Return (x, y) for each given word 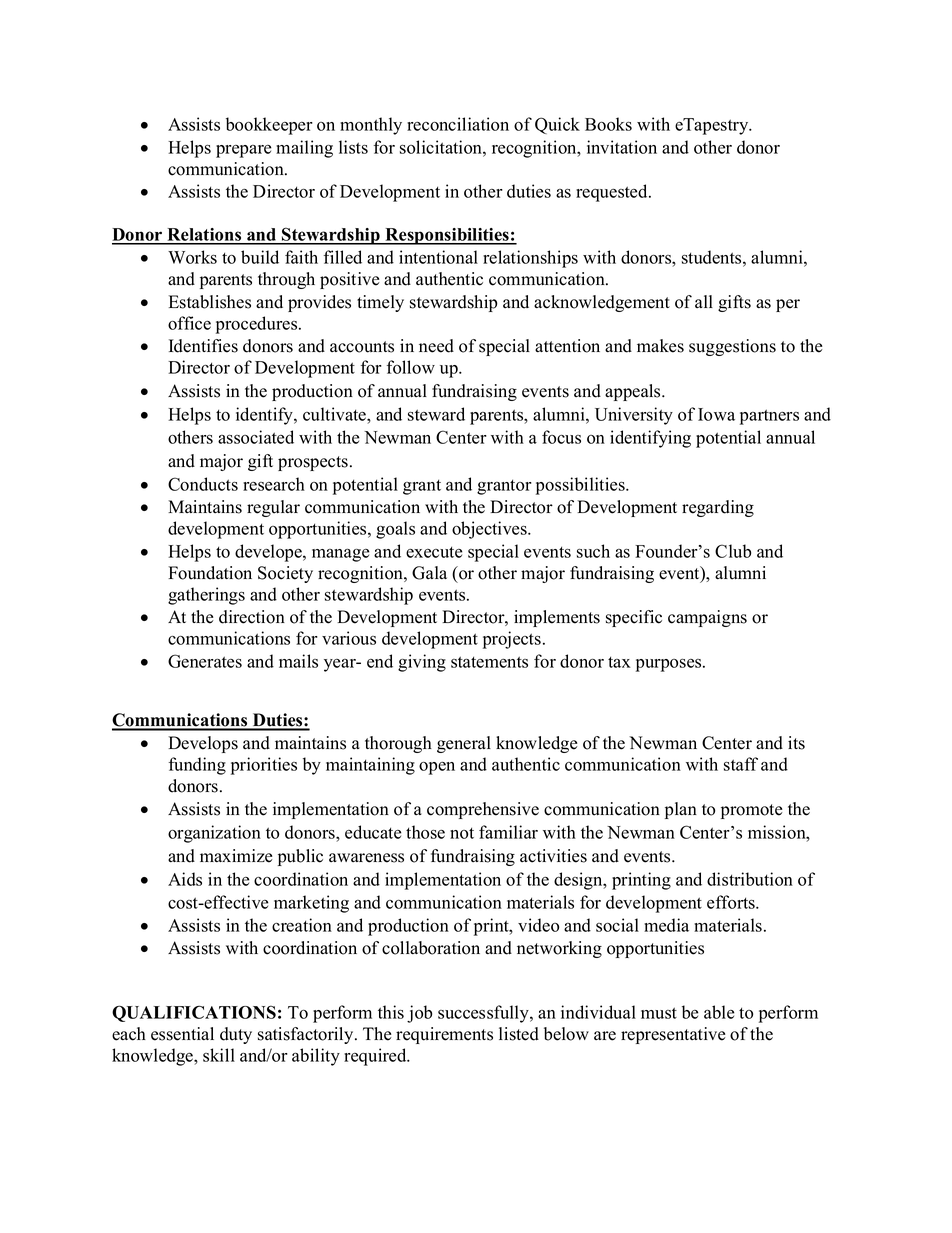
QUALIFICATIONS (194, 1013)
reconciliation (458, 124)
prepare (243, 151)
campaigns (707, 618)
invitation (622, 147)
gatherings (206, 596)
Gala (429, 573)
